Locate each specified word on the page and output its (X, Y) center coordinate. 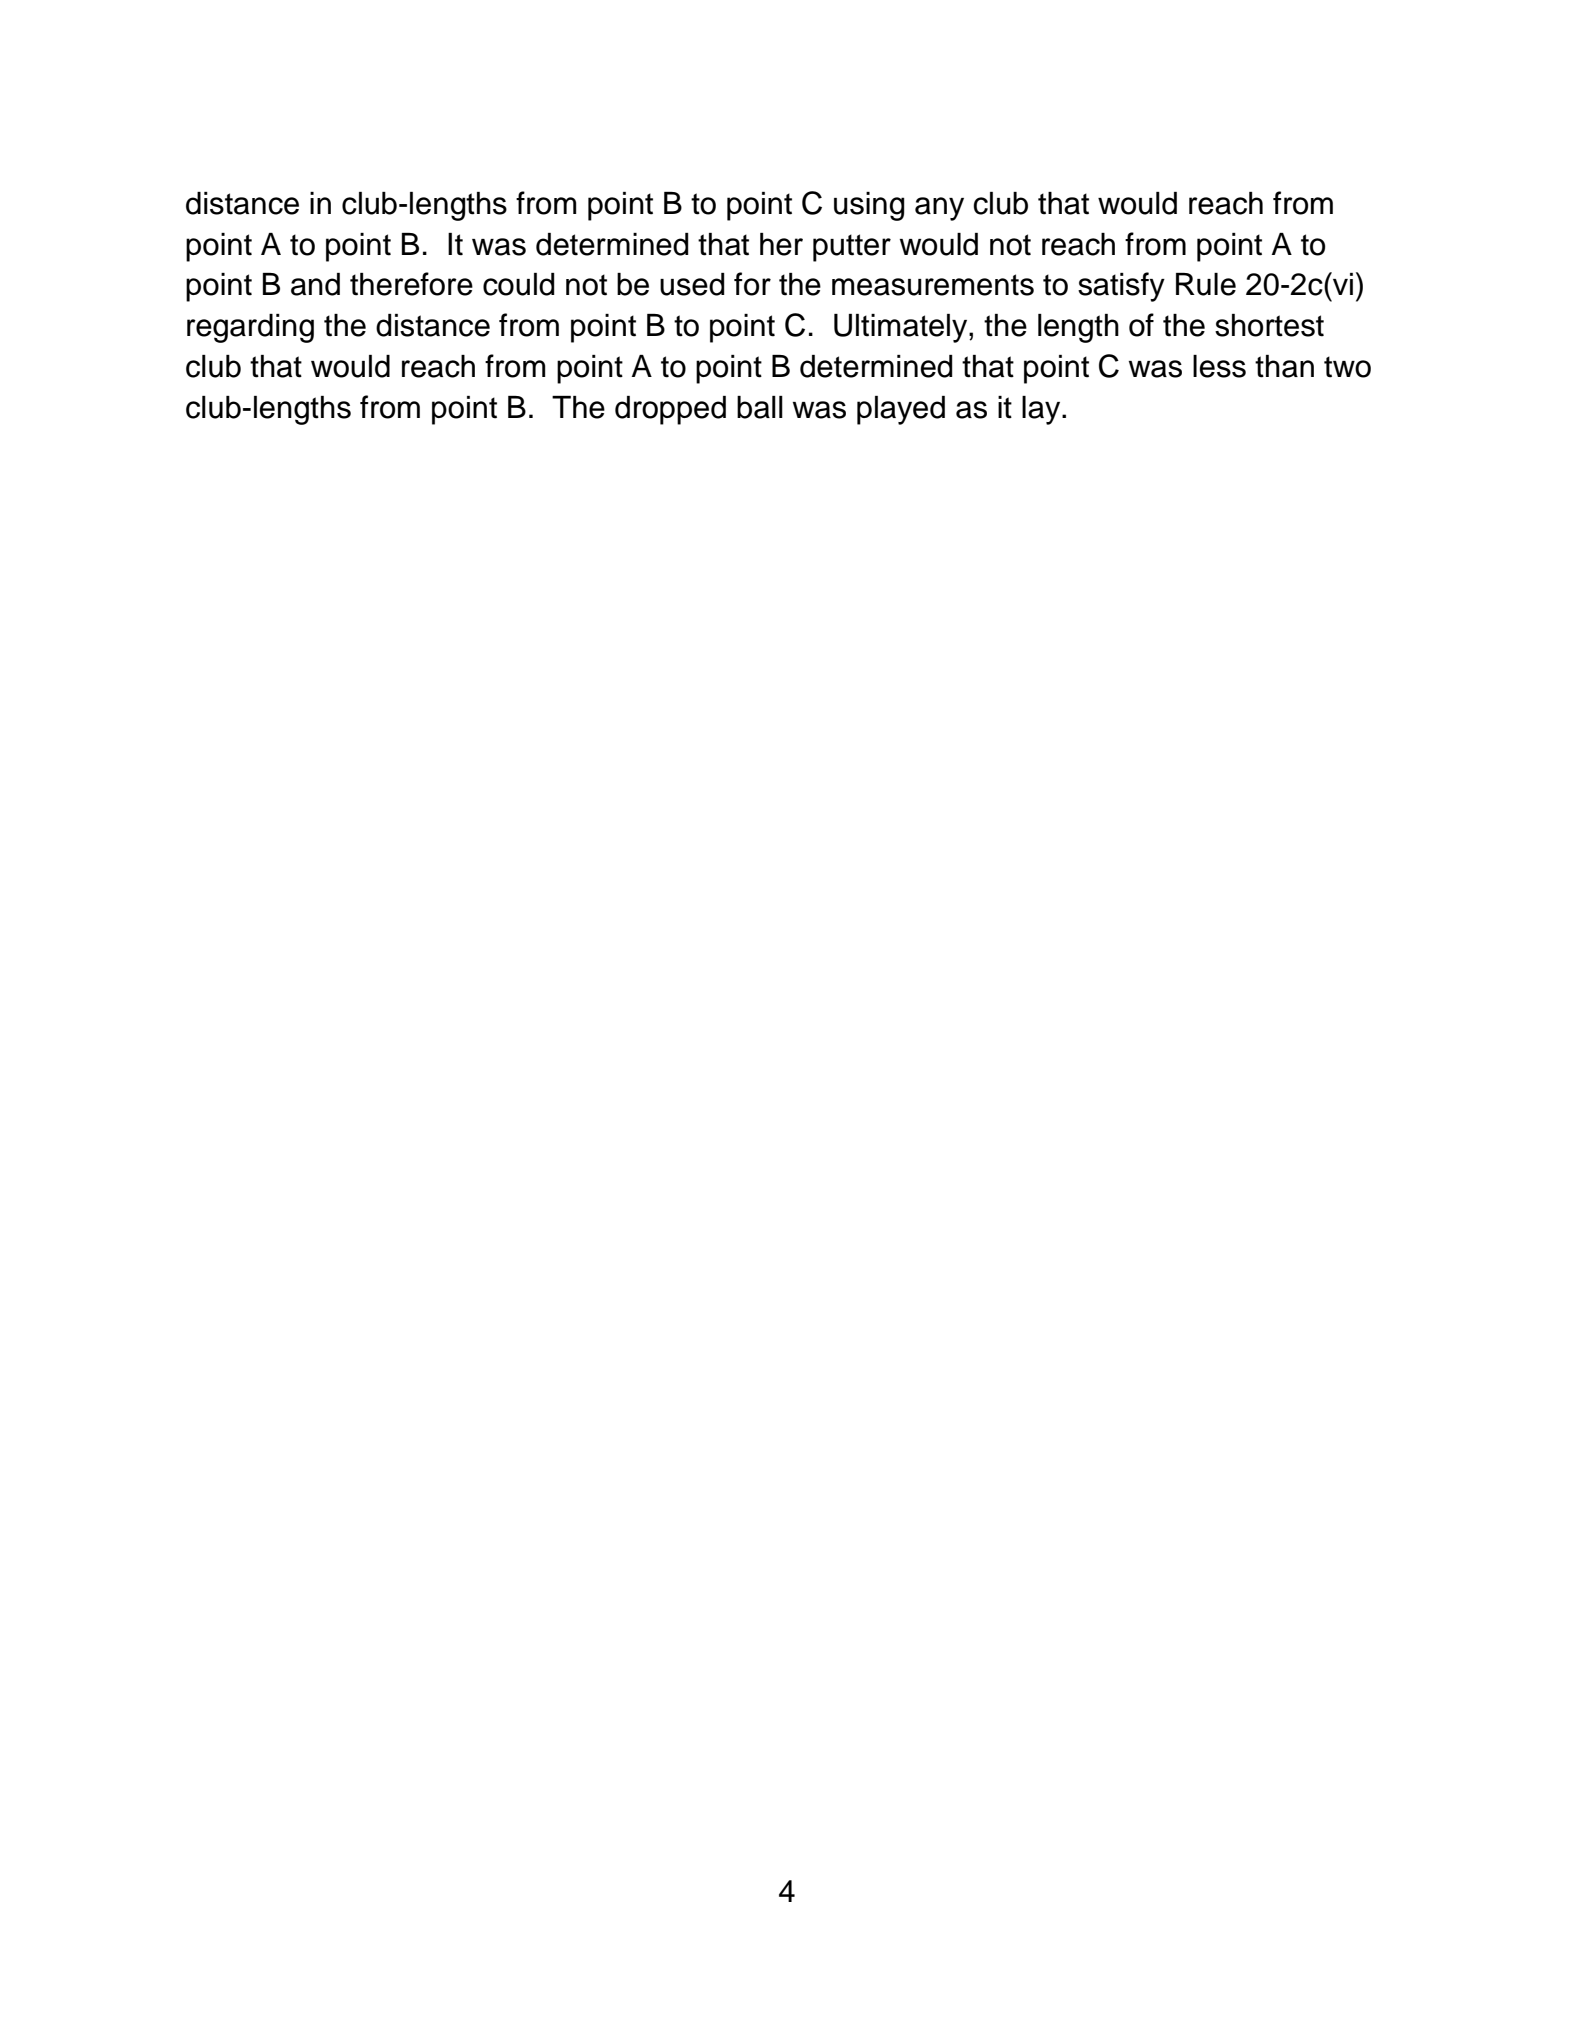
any (939, 209)
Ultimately (902, 328)
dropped (670, 410)
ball (760, 407)
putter (852, 248)
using (869, 206)
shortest (1269, 325)
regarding (250, 328)
